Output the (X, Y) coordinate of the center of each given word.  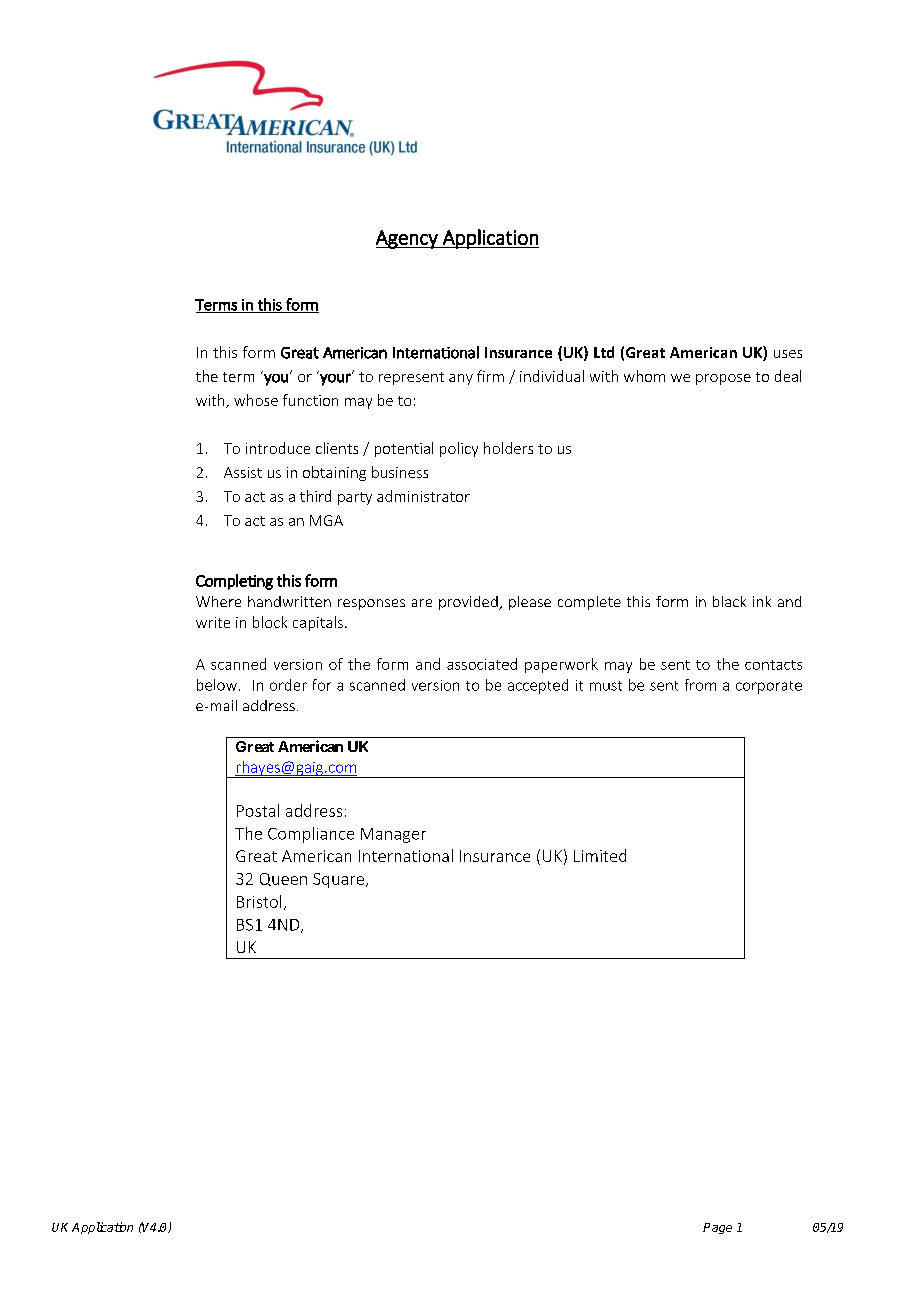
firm (490, 376)
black (729, 601)
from (700, 685)
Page (717, 1228)
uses (788, 354)
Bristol (259, 901)
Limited (600, 855)
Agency (408, 239)
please (530, 603)
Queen (283, 879)
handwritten (289, 601)
